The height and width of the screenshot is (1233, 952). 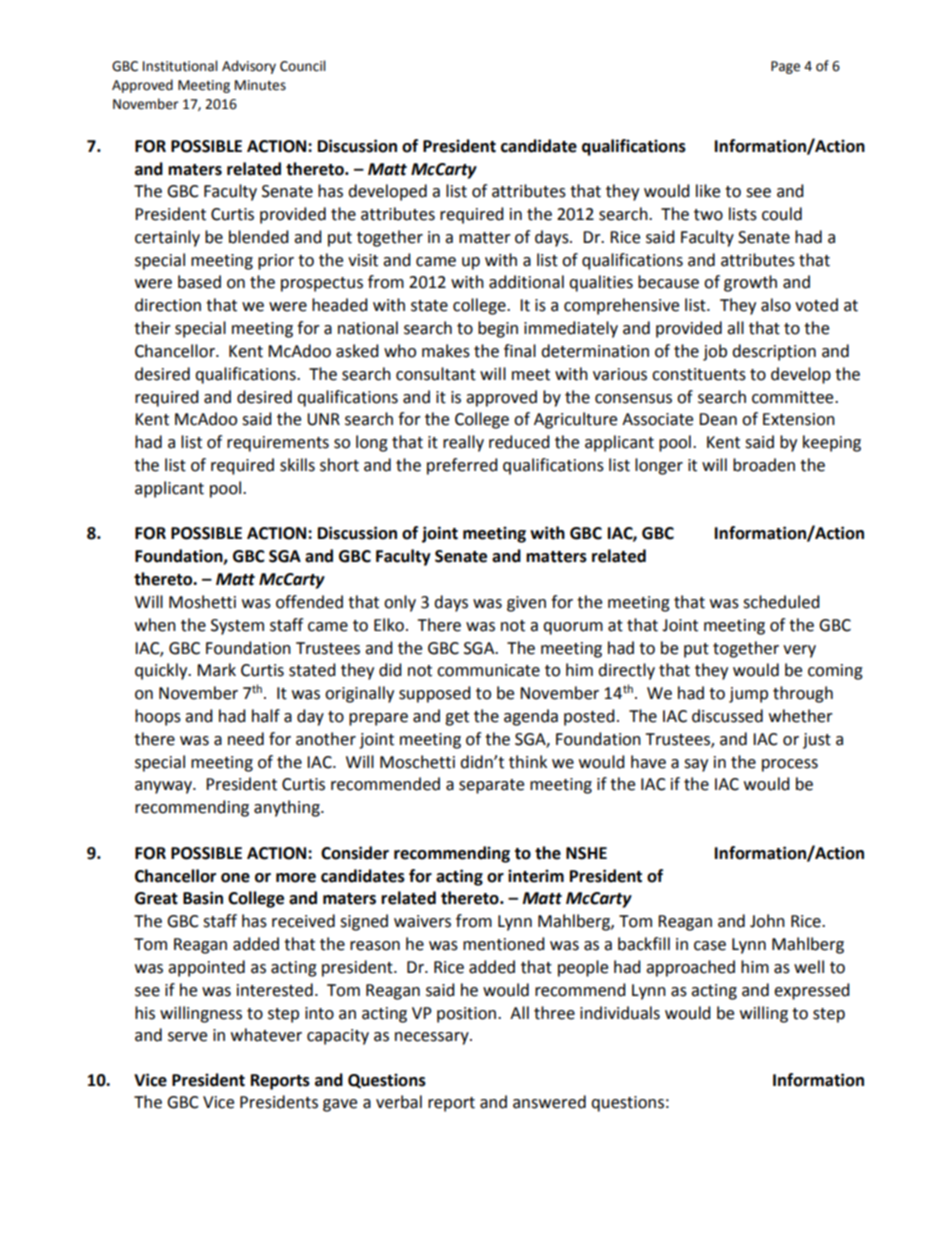 What do you see at coordinates (498, 329) in the screenshot?
I see `begin` at bounding box center [498, 329].
